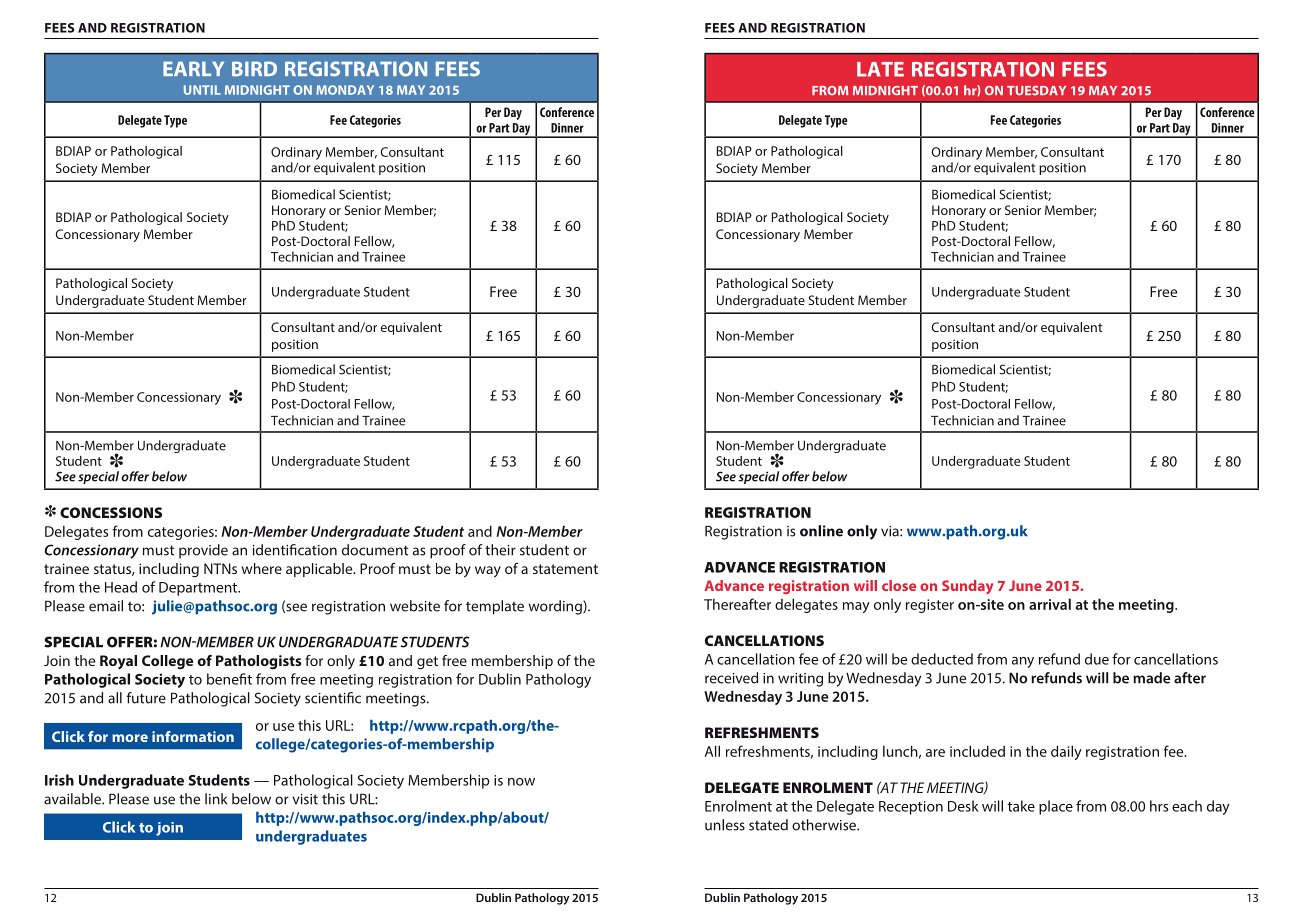  I want to click on online, so click(821, 531).
